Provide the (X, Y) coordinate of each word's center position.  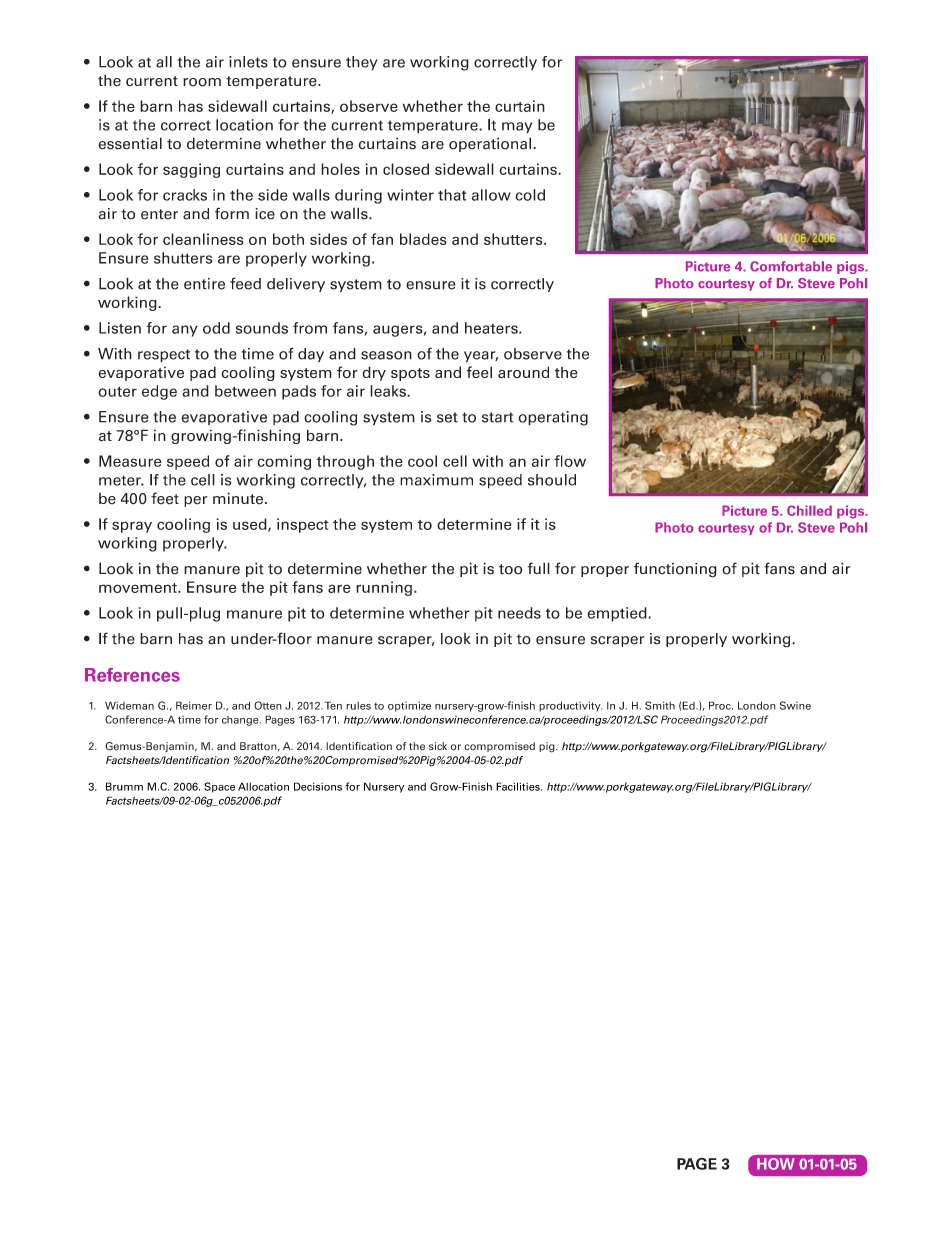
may (517, 128)
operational (490, 144)
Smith (660, 705)
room (202, 82)
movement (139, 588)
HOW (775, 1164)
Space (219, 787)
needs (519, 613)
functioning (675, 570)
